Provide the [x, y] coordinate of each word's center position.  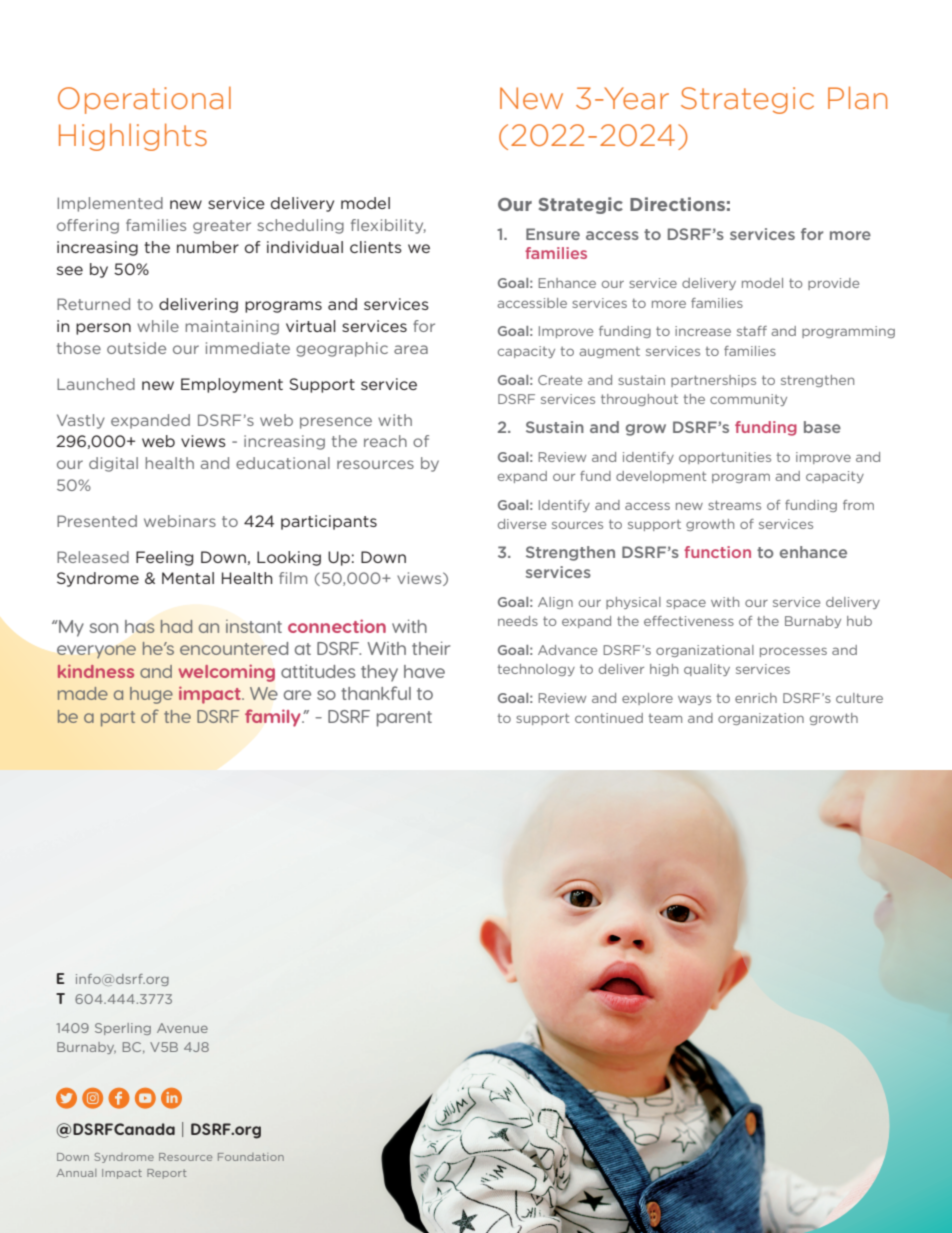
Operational [144, 100]
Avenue [182, 1028]
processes [793, 652]
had [176, 626]
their [431, 648]
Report [166, 1174]
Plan [857, 97]
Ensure [553, 234]
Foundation [251, 1157]
